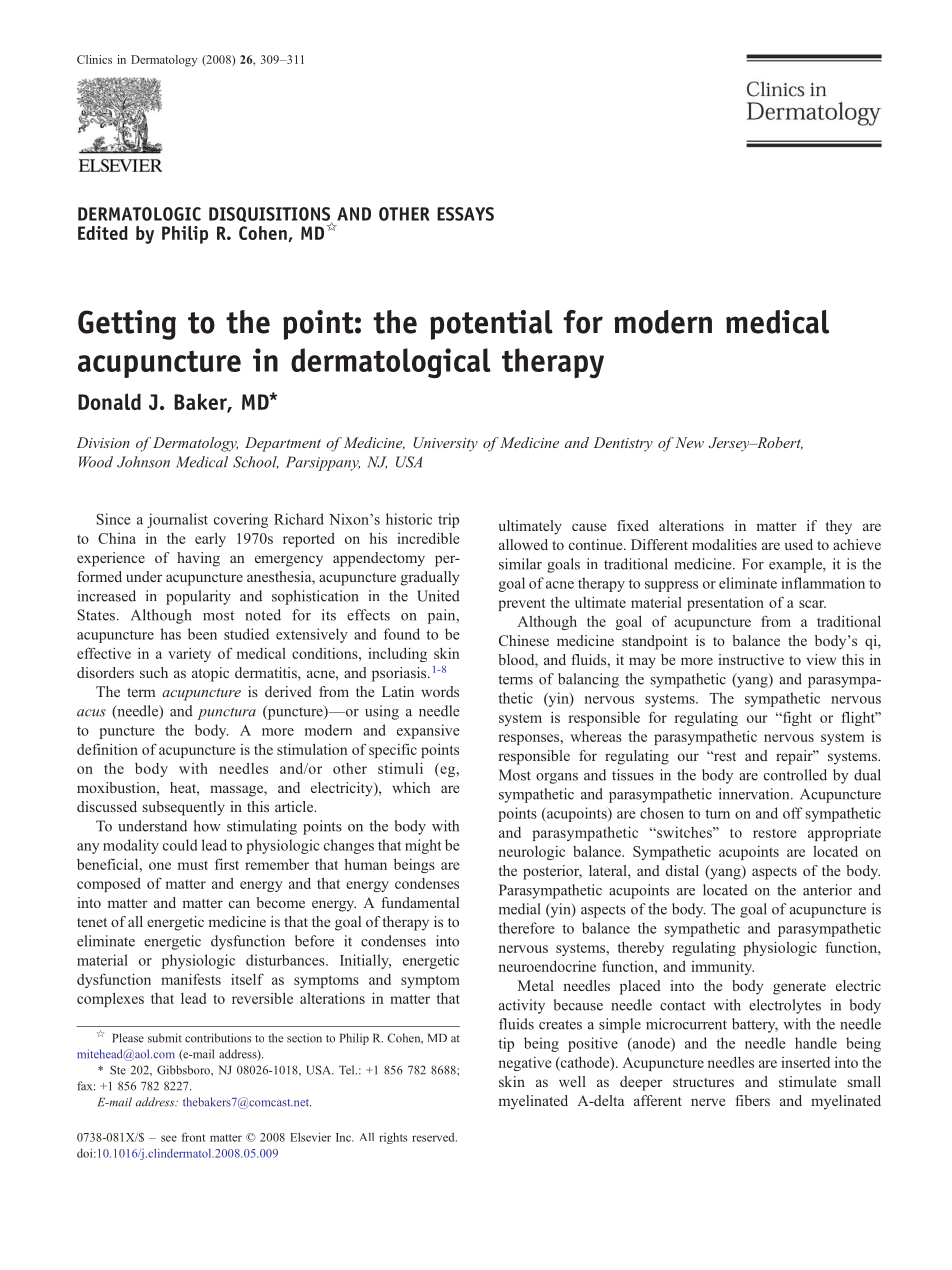  Describe the element at coordinates (793, 813) in the page. I see `off` at that location.
